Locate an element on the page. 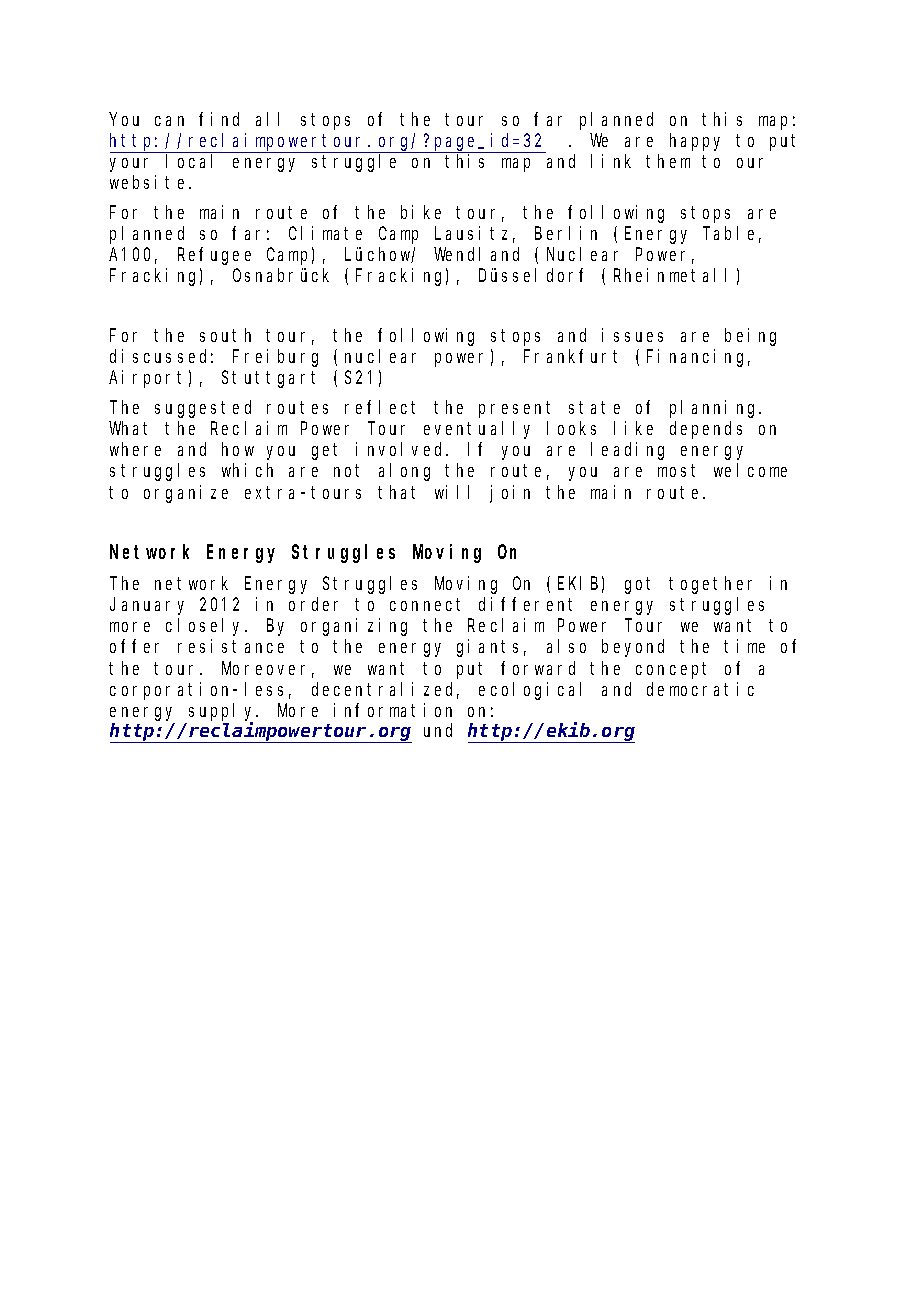  where is located at coordinates (135, 449).
